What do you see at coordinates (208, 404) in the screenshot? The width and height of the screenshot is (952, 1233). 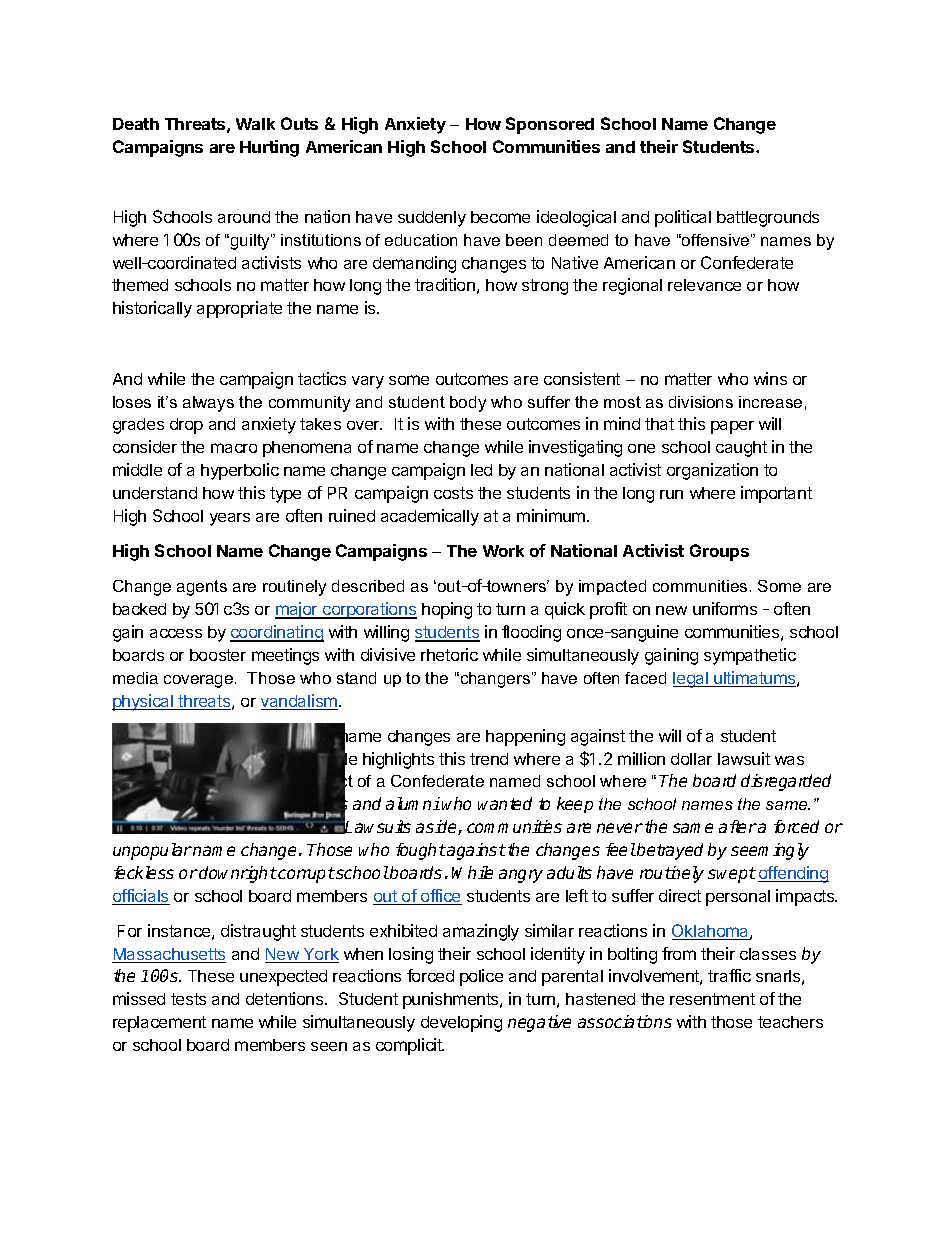 I see `always` at bounding box center [208, 404].
